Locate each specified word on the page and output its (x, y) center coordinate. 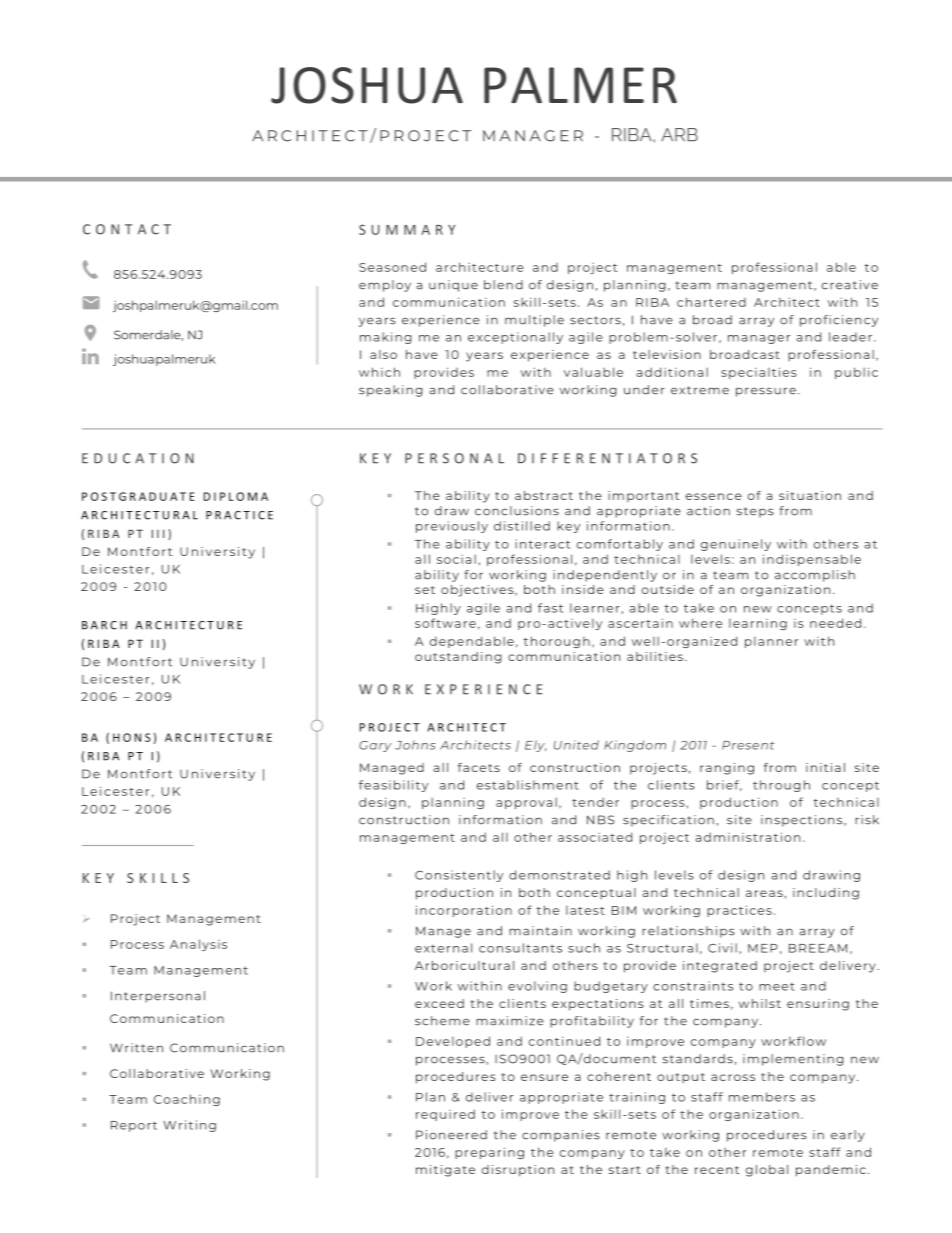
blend (503, 285)
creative (850, 285)
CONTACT (127, 229)
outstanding (458, 658)
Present (748, 745)
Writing (189, 1126)
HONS (132, 737)
